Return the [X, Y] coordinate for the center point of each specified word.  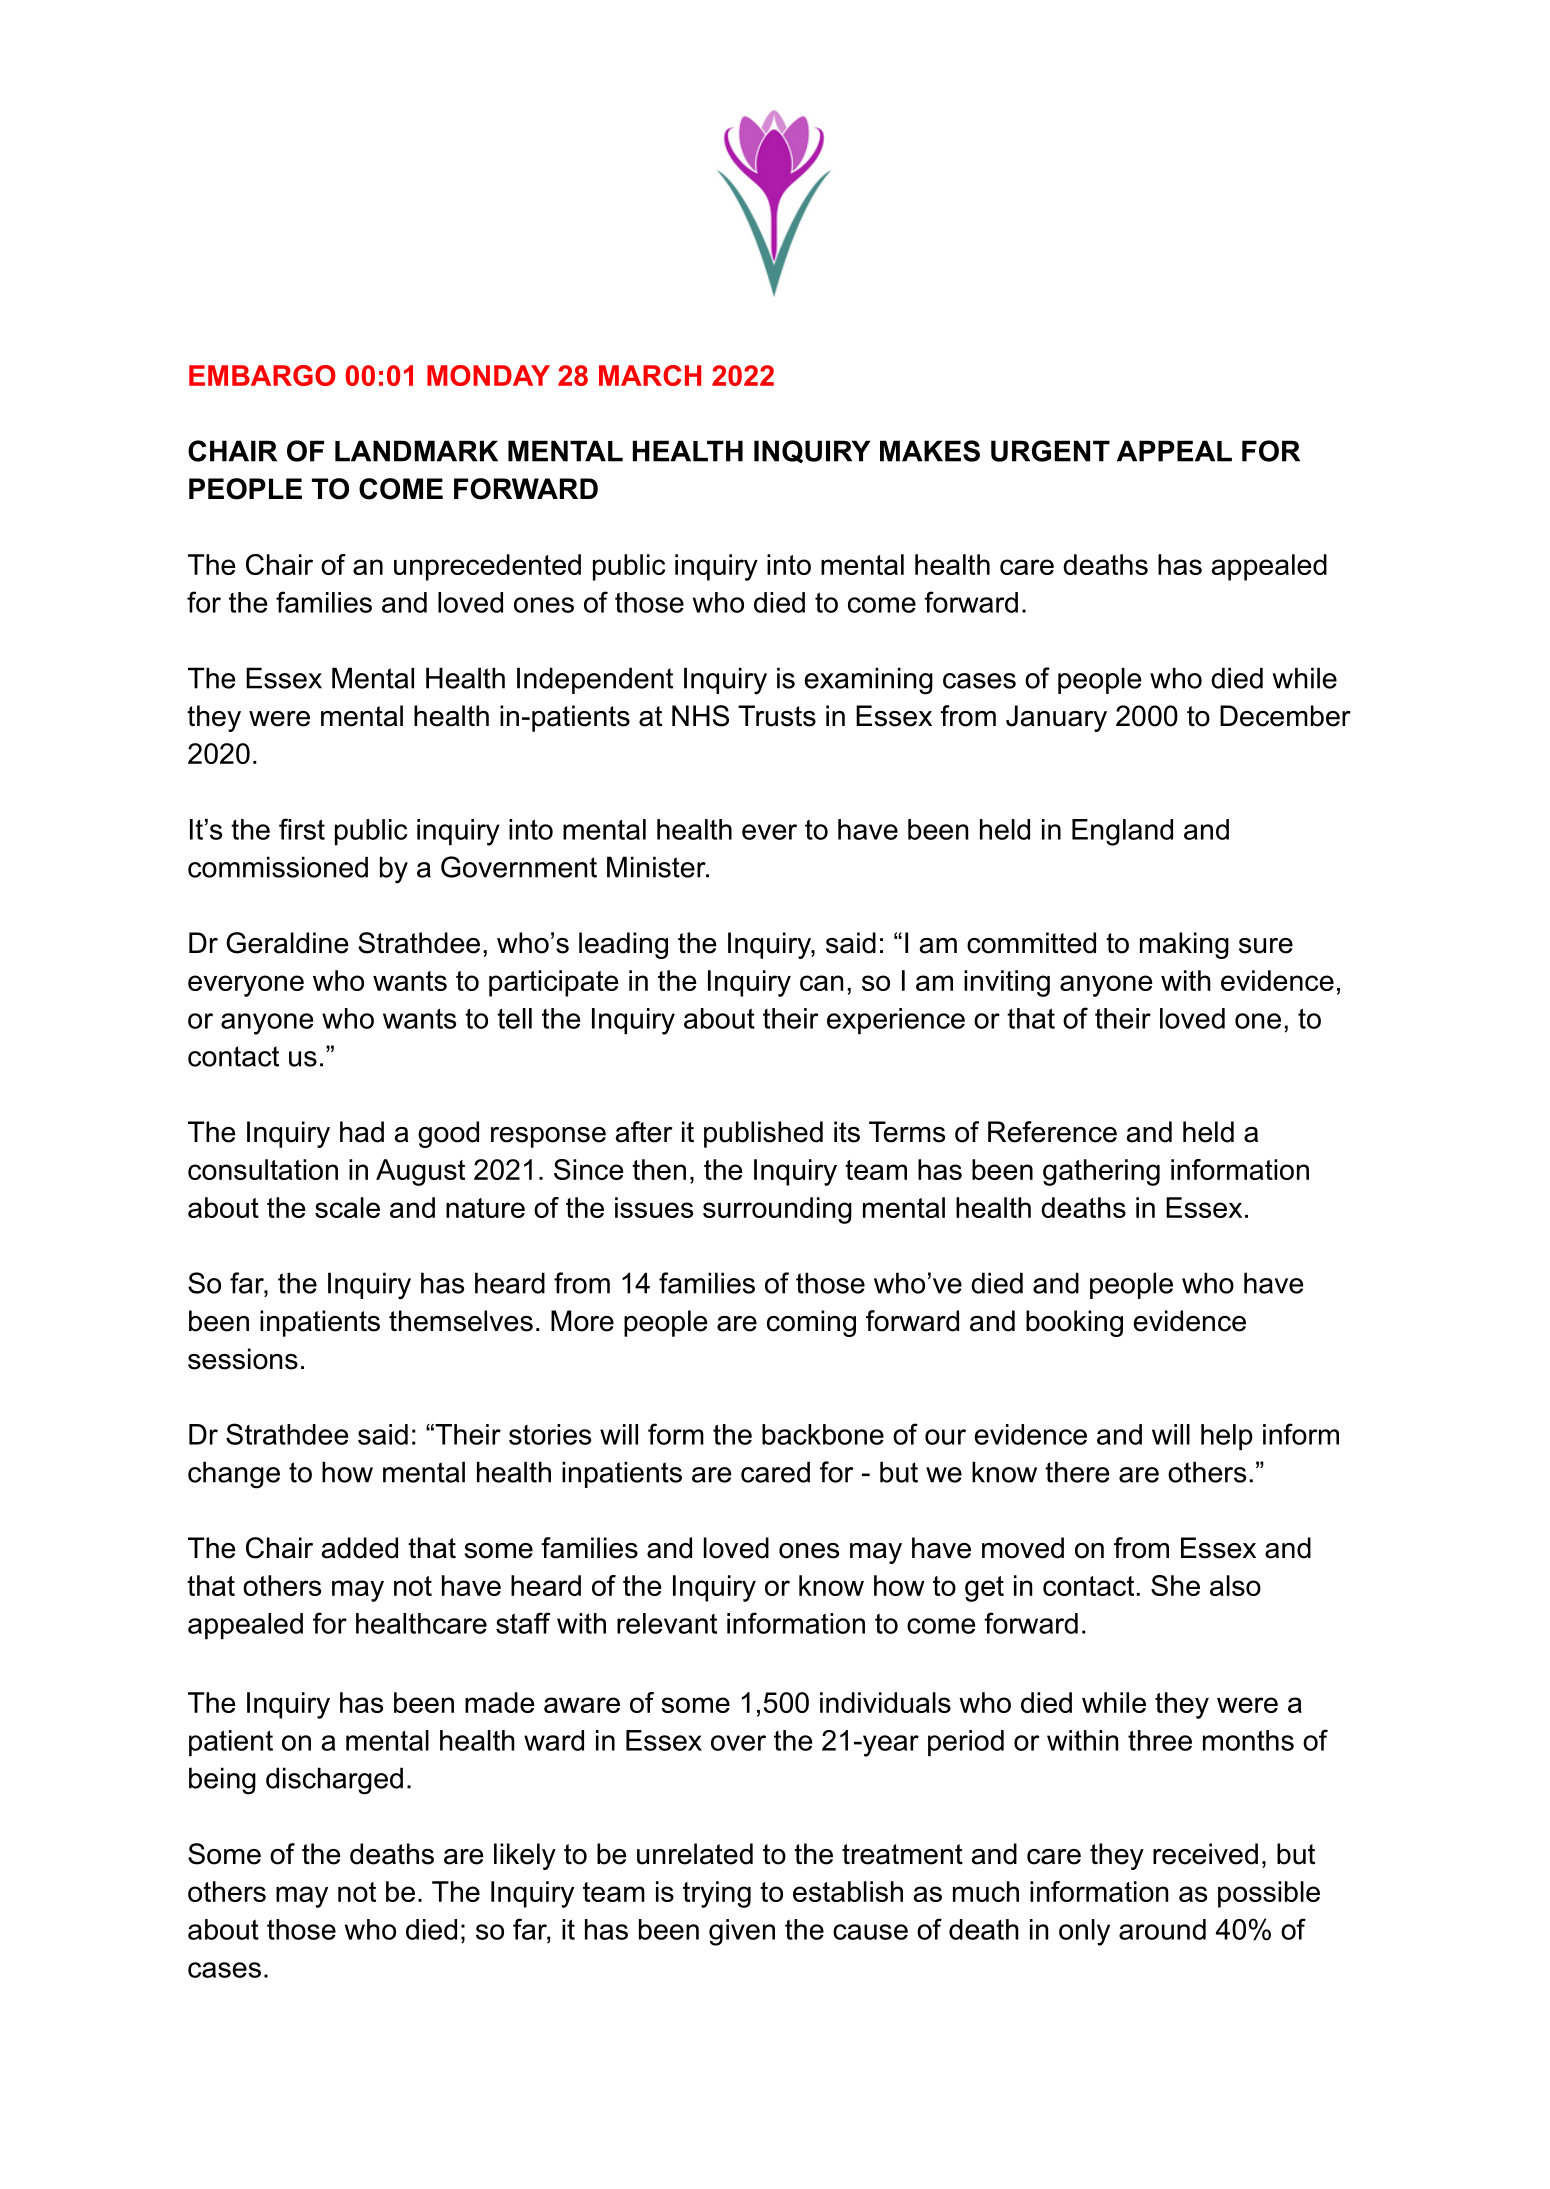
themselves [461, 1321]
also [1235, 1585]
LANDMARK [416, 451]
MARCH [650, 375]
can [821, 983]
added [360, 1548]
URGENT [1050, 451]
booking [1074, 1323]
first [302, 829]
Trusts [777, 716]
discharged [334, 1781]
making [1184, 945]
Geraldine [287, 943]
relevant [667, 1623]
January [1056, 718]
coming [811, 1323]
